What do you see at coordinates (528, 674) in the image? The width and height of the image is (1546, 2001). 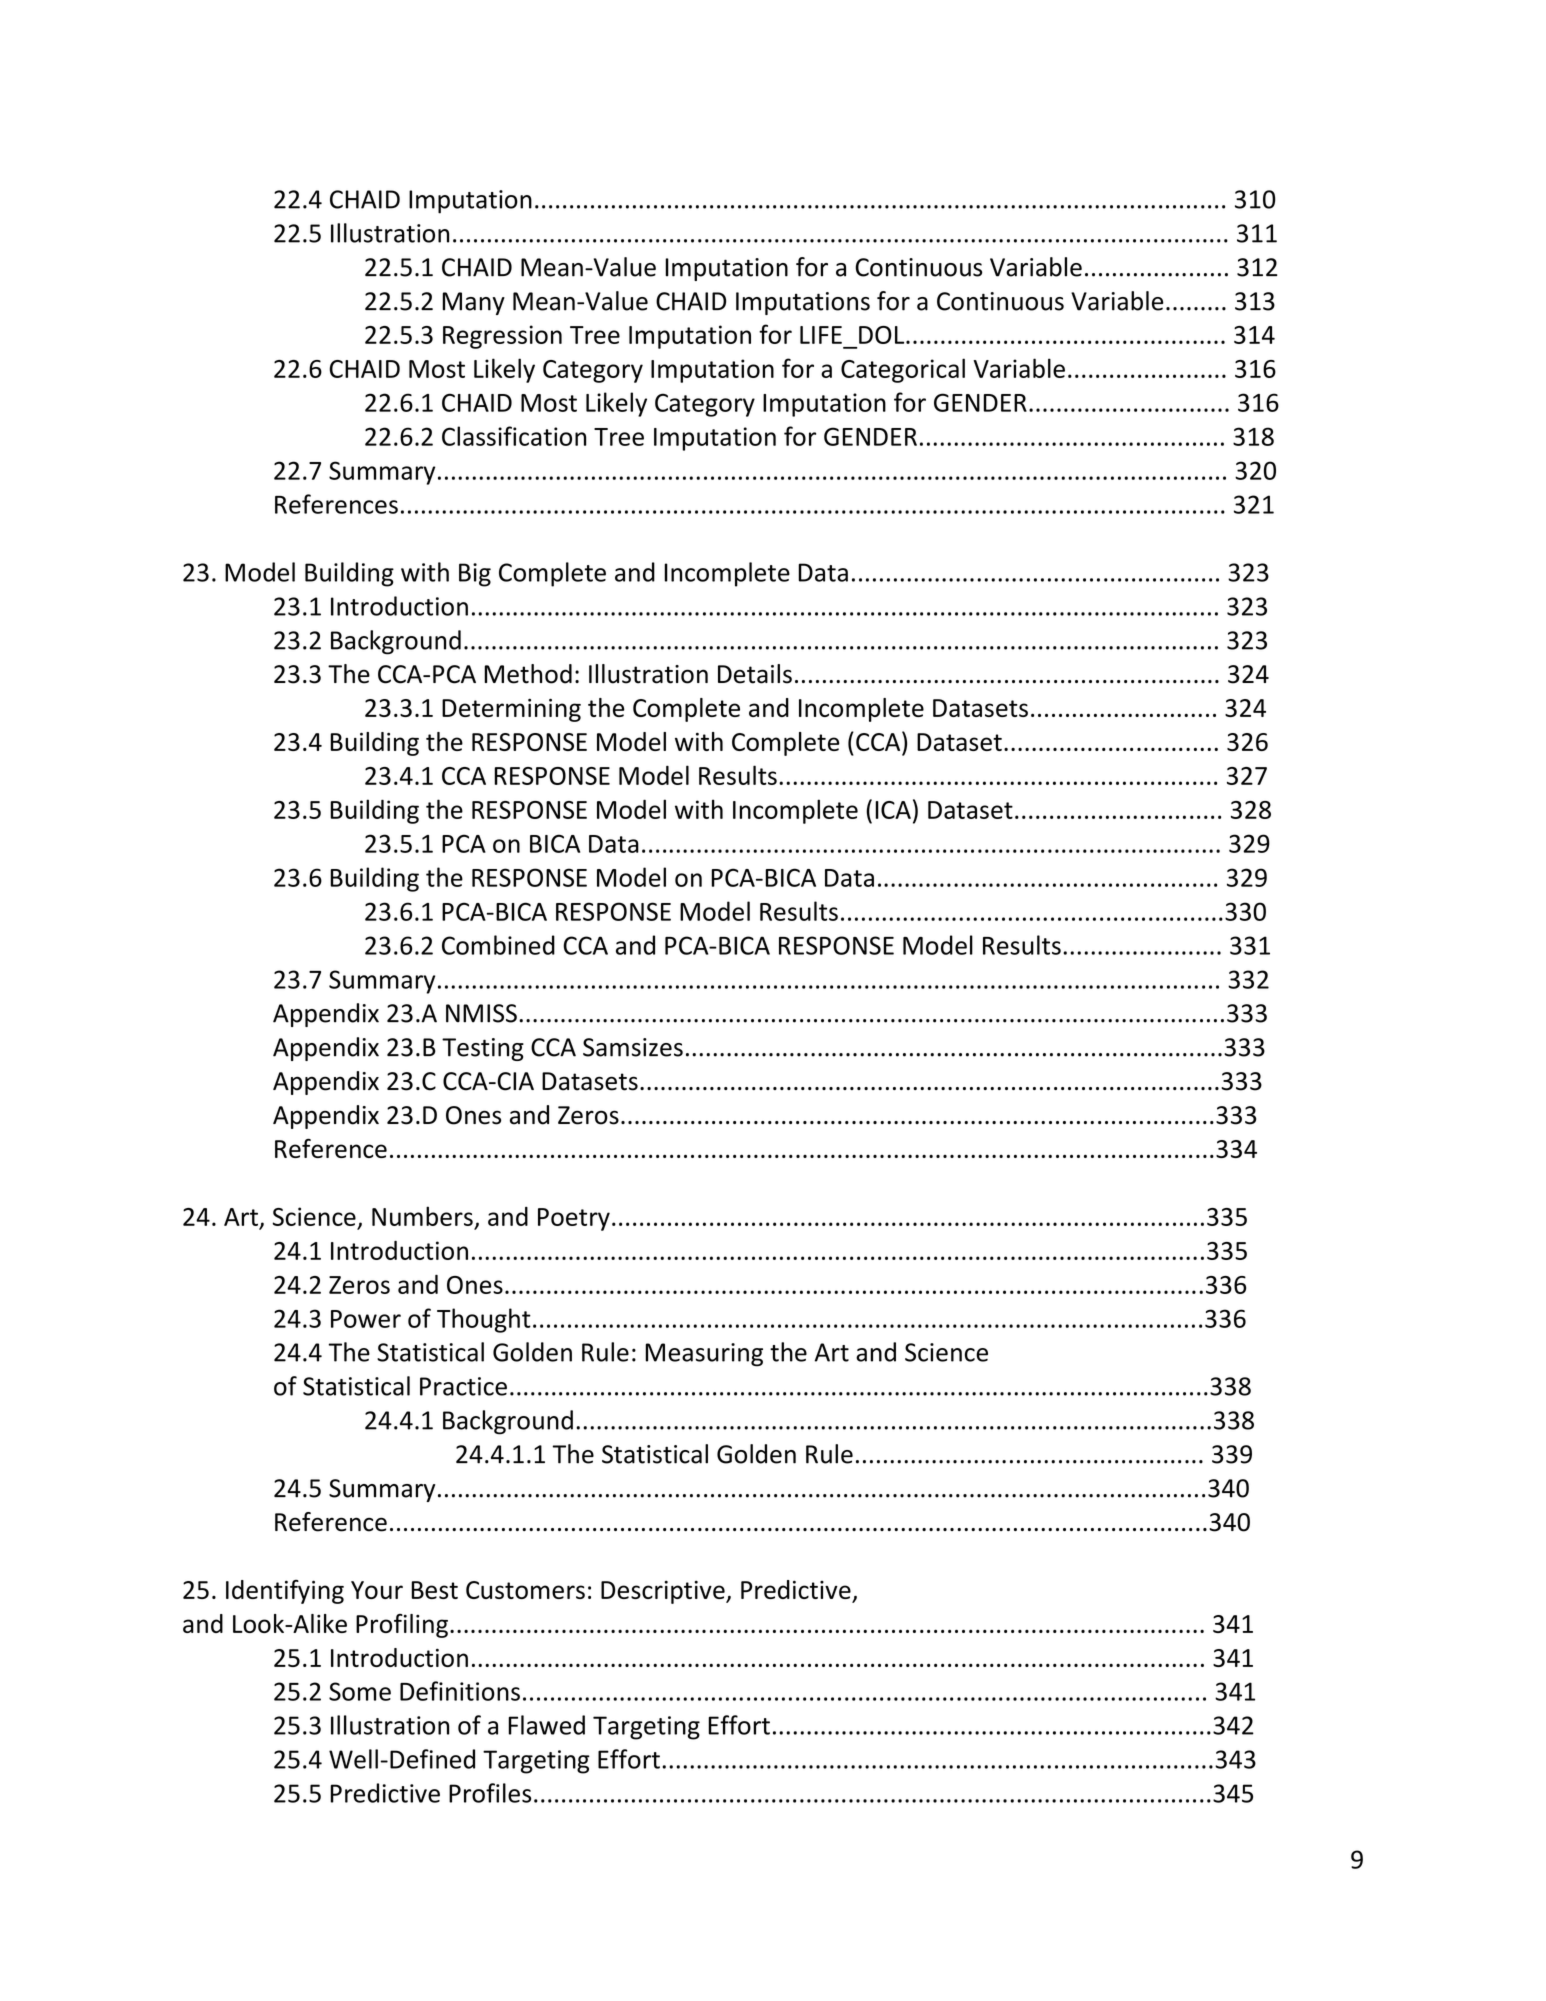 I see `Method` at bounding box center [528, 674].
